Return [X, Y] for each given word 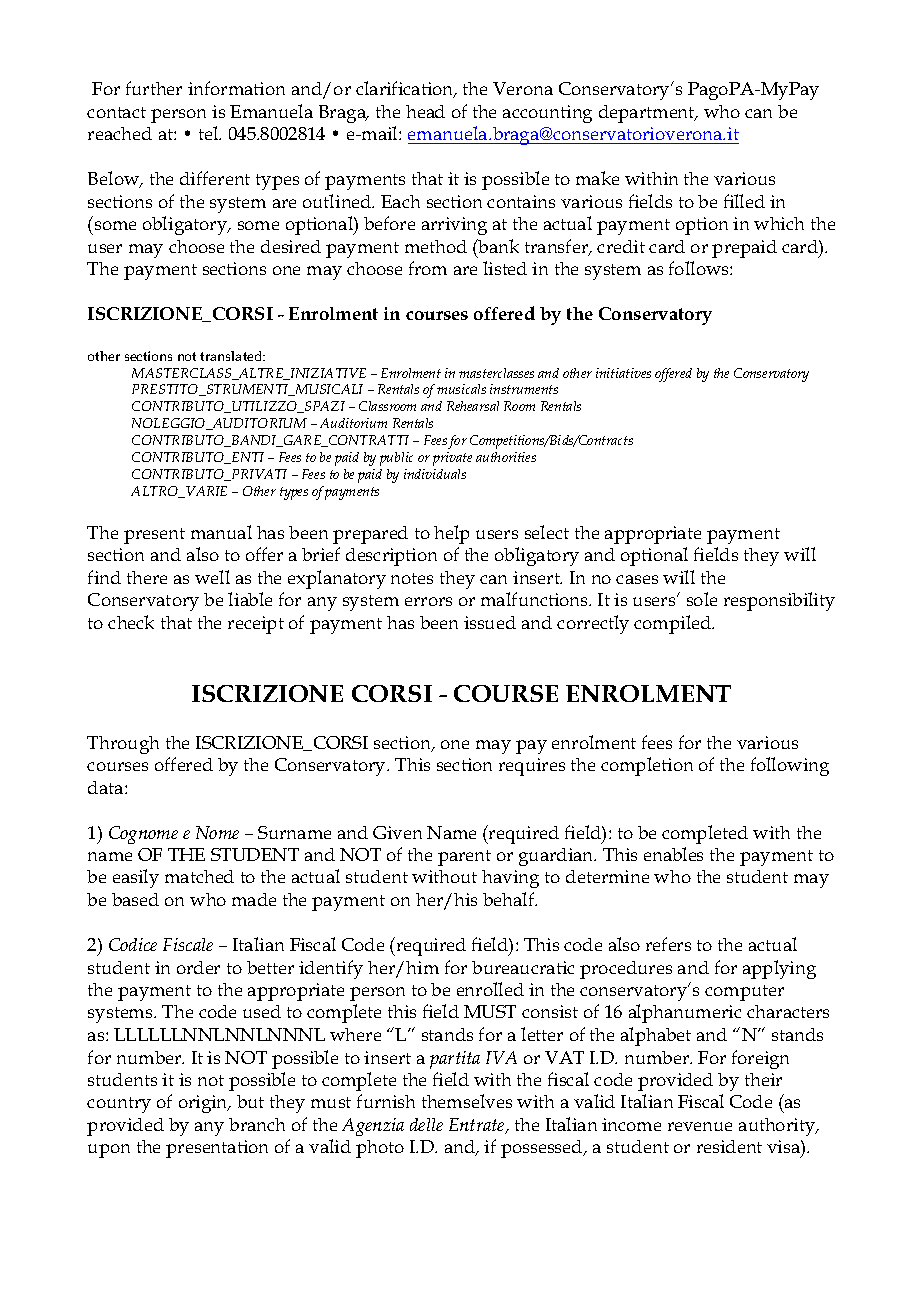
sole [702, 599]
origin [204, 1104]
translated [232, 356]
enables [673, 854]
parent [464, 858]
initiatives [623, 373]
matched [199, 876]
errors [428, 601]
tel [210, 133]
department [648, 114]
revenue [700, 1126]
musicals [461, 389]
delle [426, 1124]
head [425, 111]
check [131, 622]
